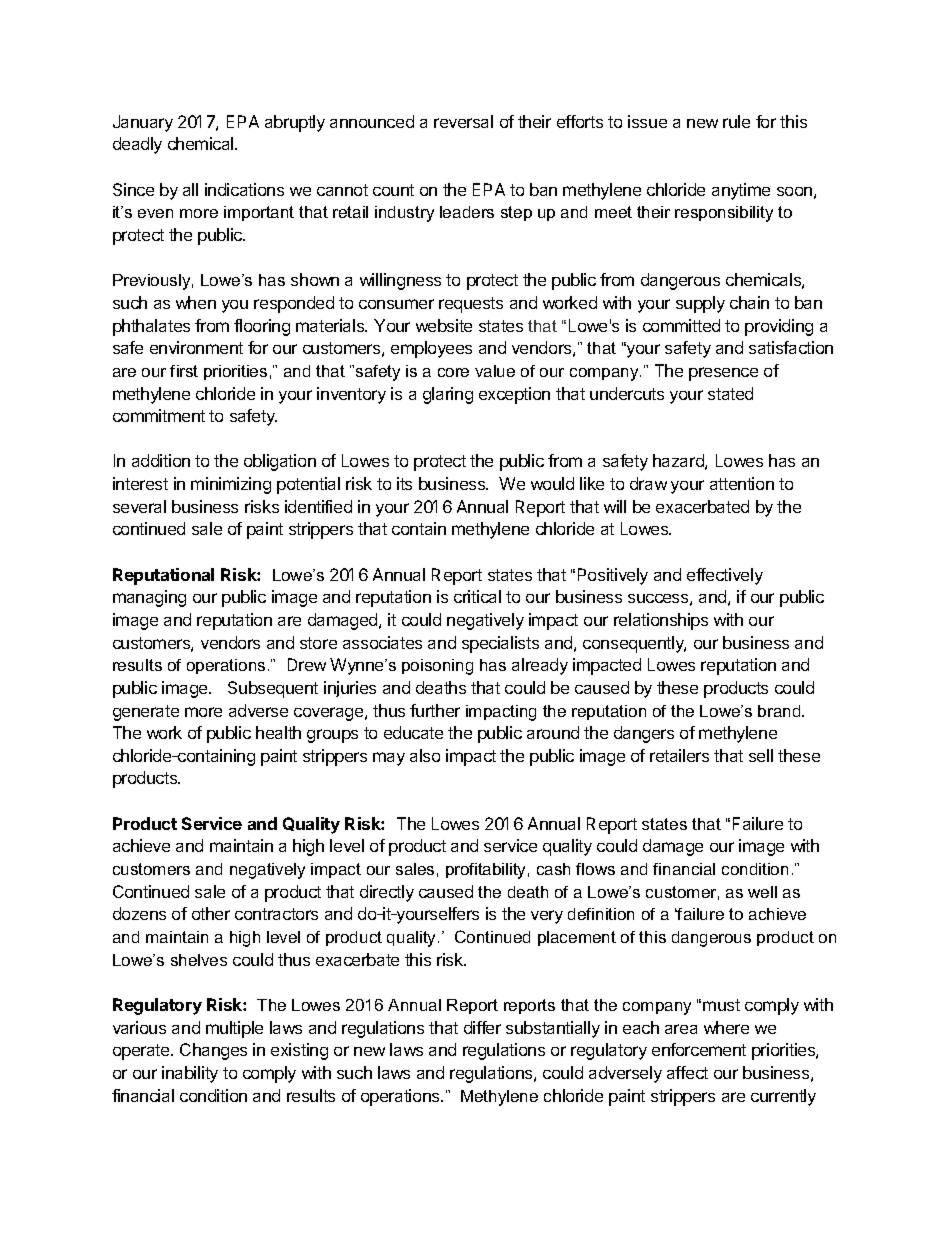 The height and width of the screenshot is (1233, 952). Describe the element at coordinates (463, 121) in the screenshot. I see `reversal` at that location.
